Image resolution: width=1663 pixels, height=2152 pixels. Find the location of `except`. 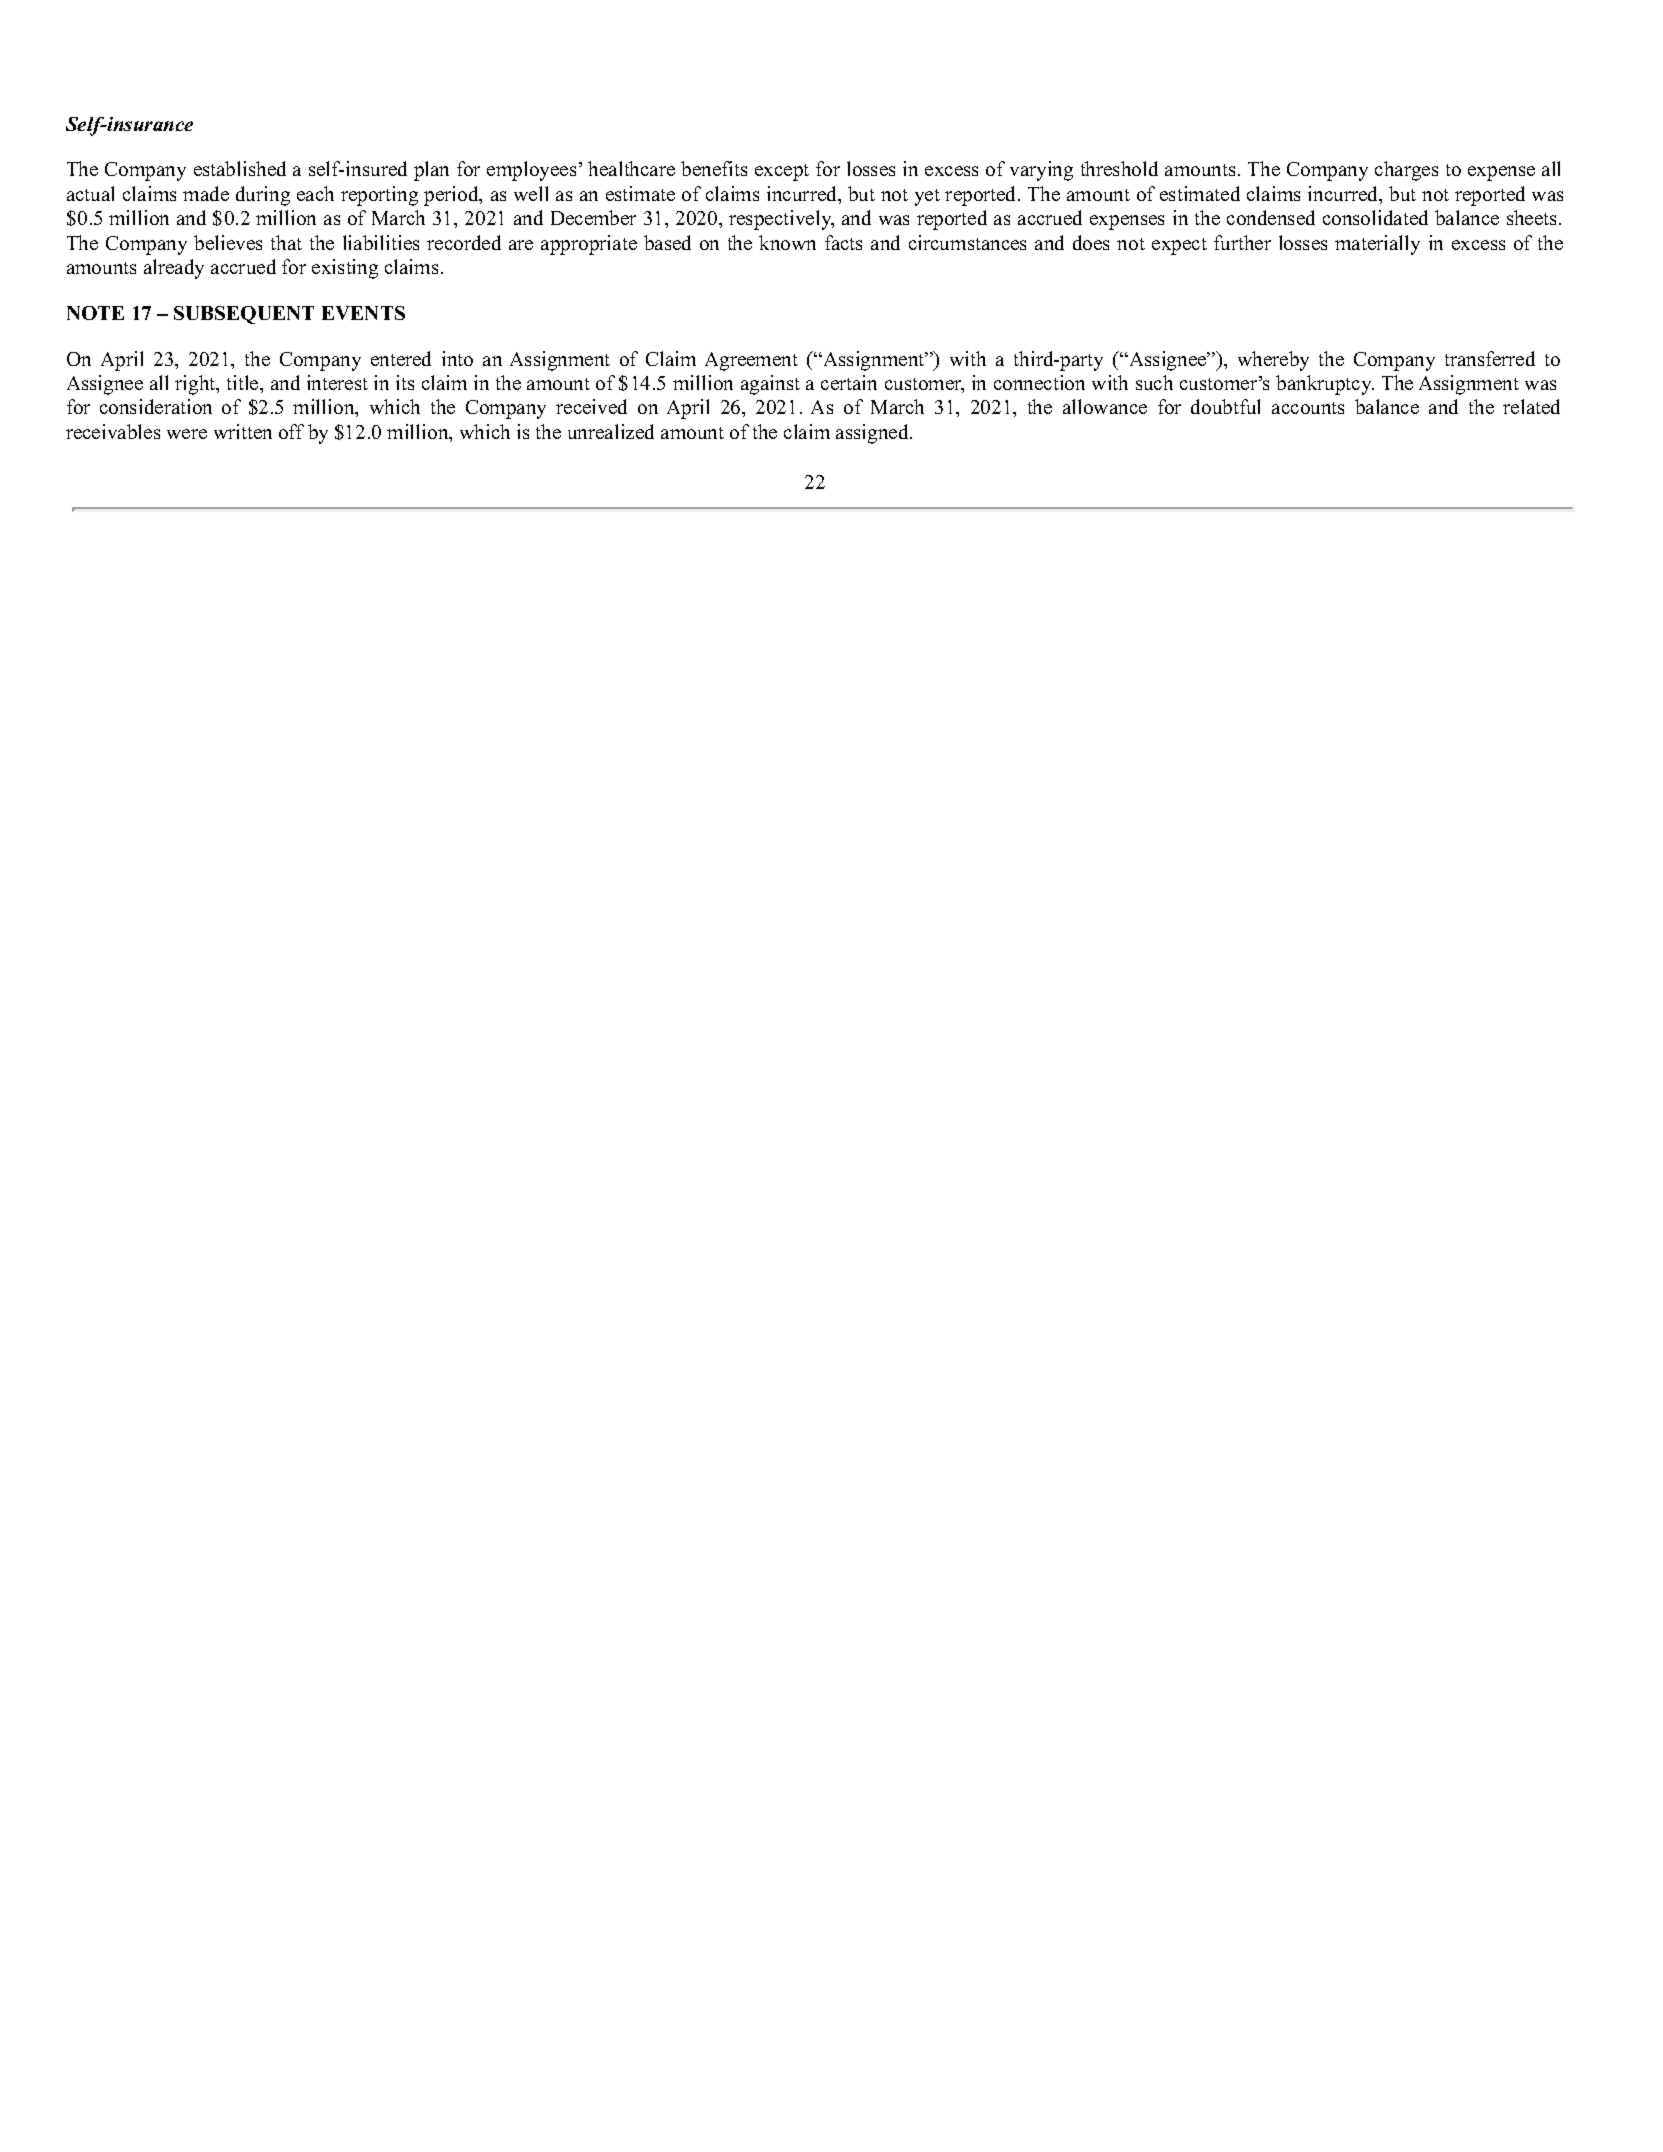

except is located at coordinates (782, 172).
